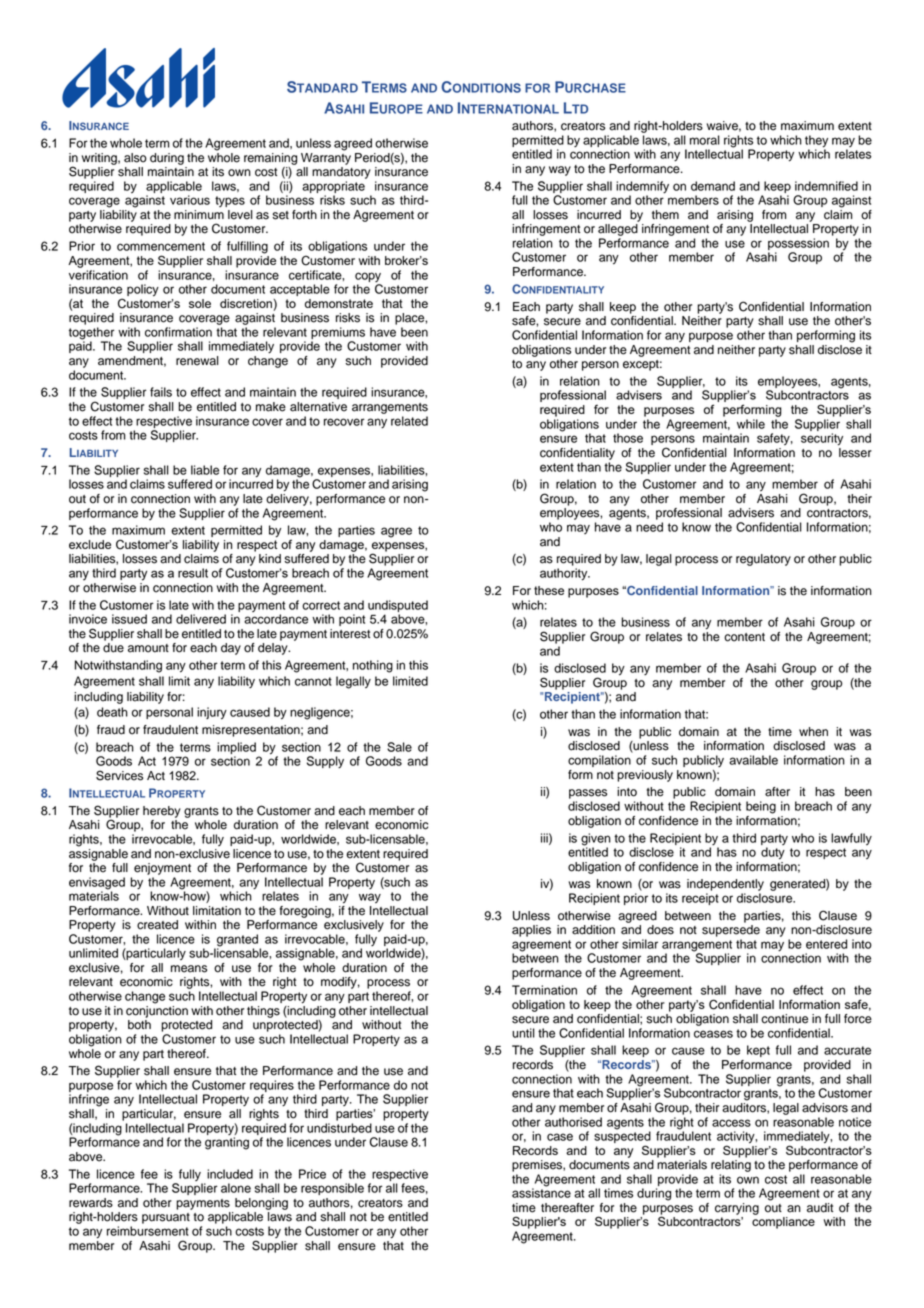  Describe the element at coordinates (373, 666) in the screenshot. I see `nothing` at that location.
